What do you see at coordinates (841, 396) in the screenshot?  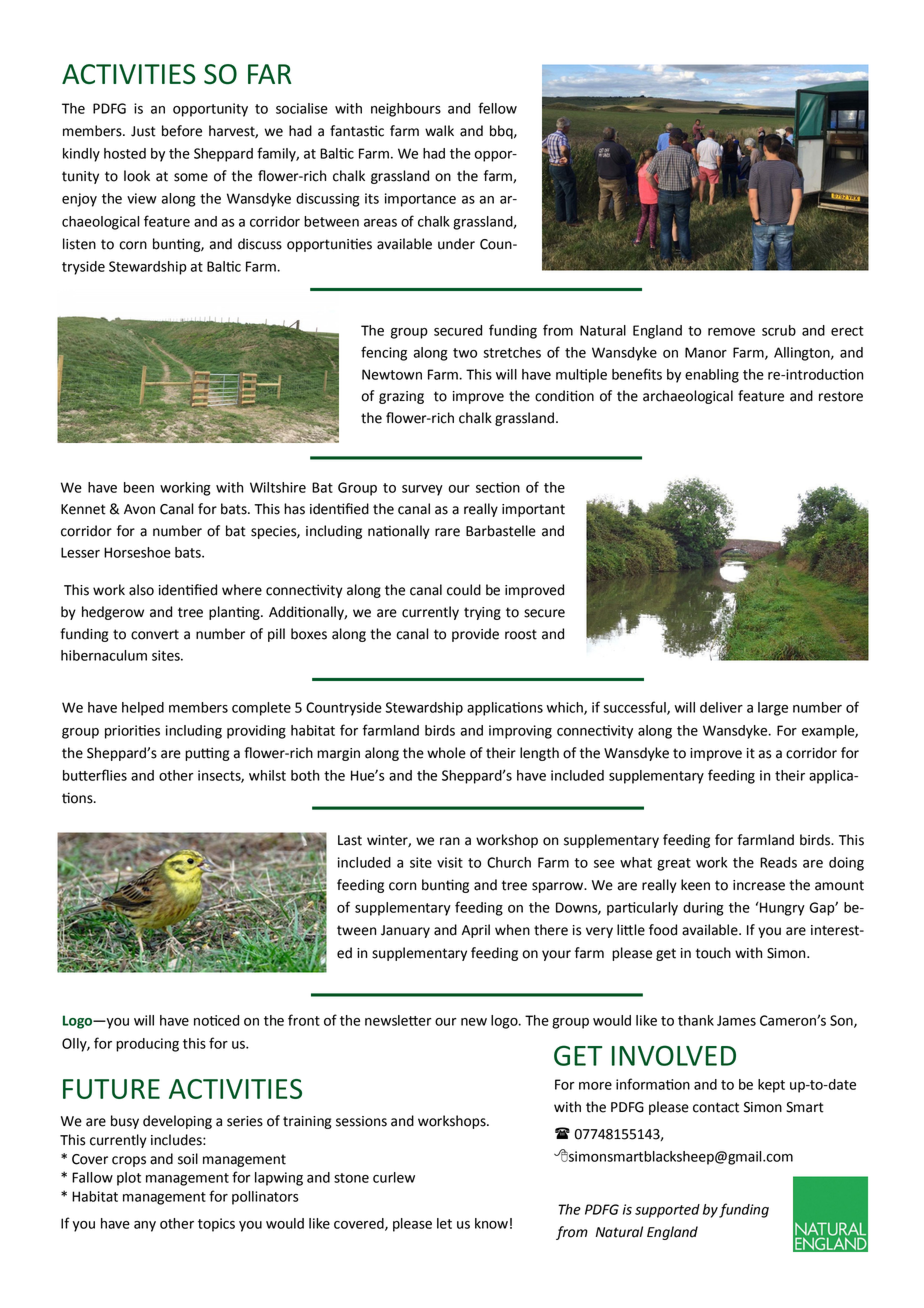 I see `restore` at bounding box center [841, 396].
